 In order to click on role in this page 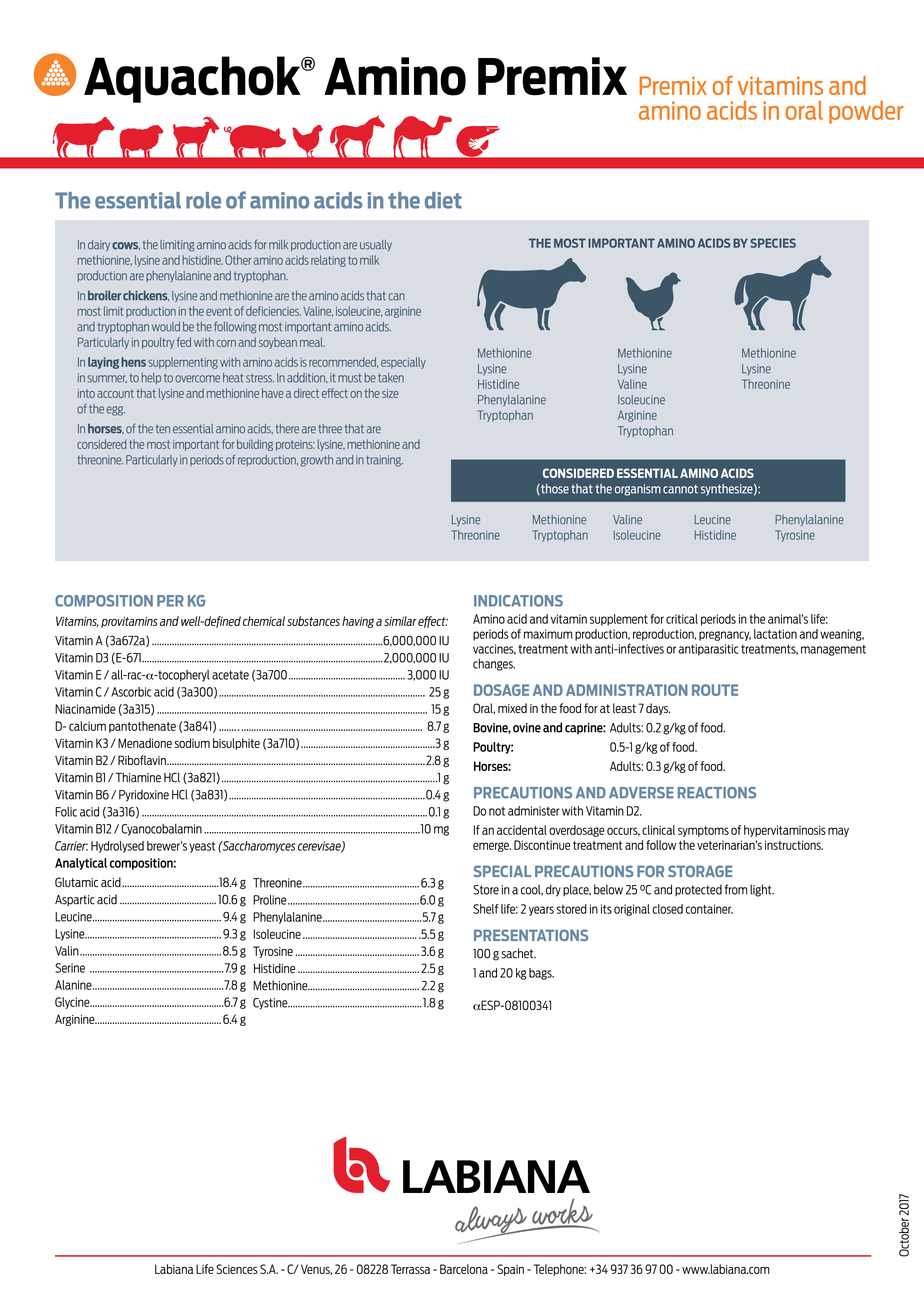, I will do `click(203, 200)`.
